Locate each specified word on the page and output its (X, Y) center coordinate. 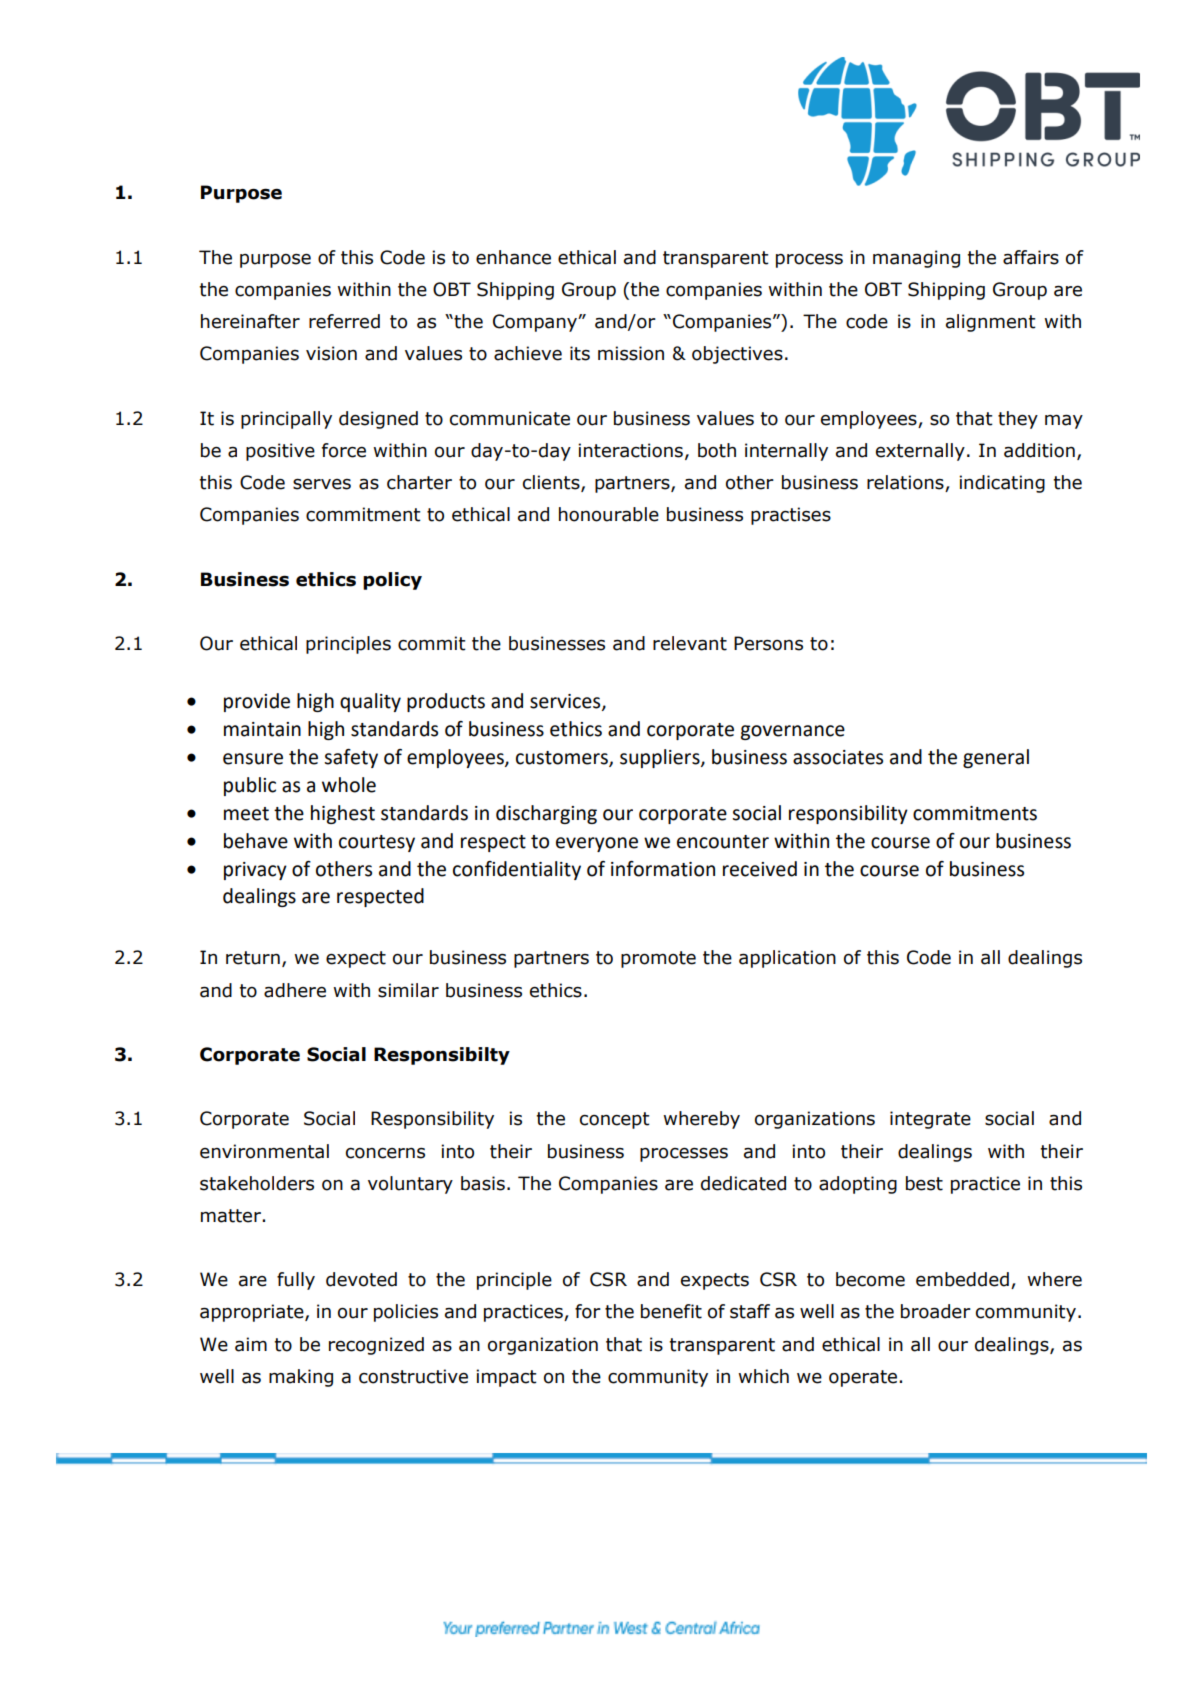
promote (658, 959)
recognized (376, 1346)
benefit (671, 1311)
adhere (295, 990)
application (787, 959)
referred (344, 321)
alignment (991, 323)
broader (936, 1311)
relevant (690, 643)
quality (370, 702)
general (996, 758)
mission (631, 353)
